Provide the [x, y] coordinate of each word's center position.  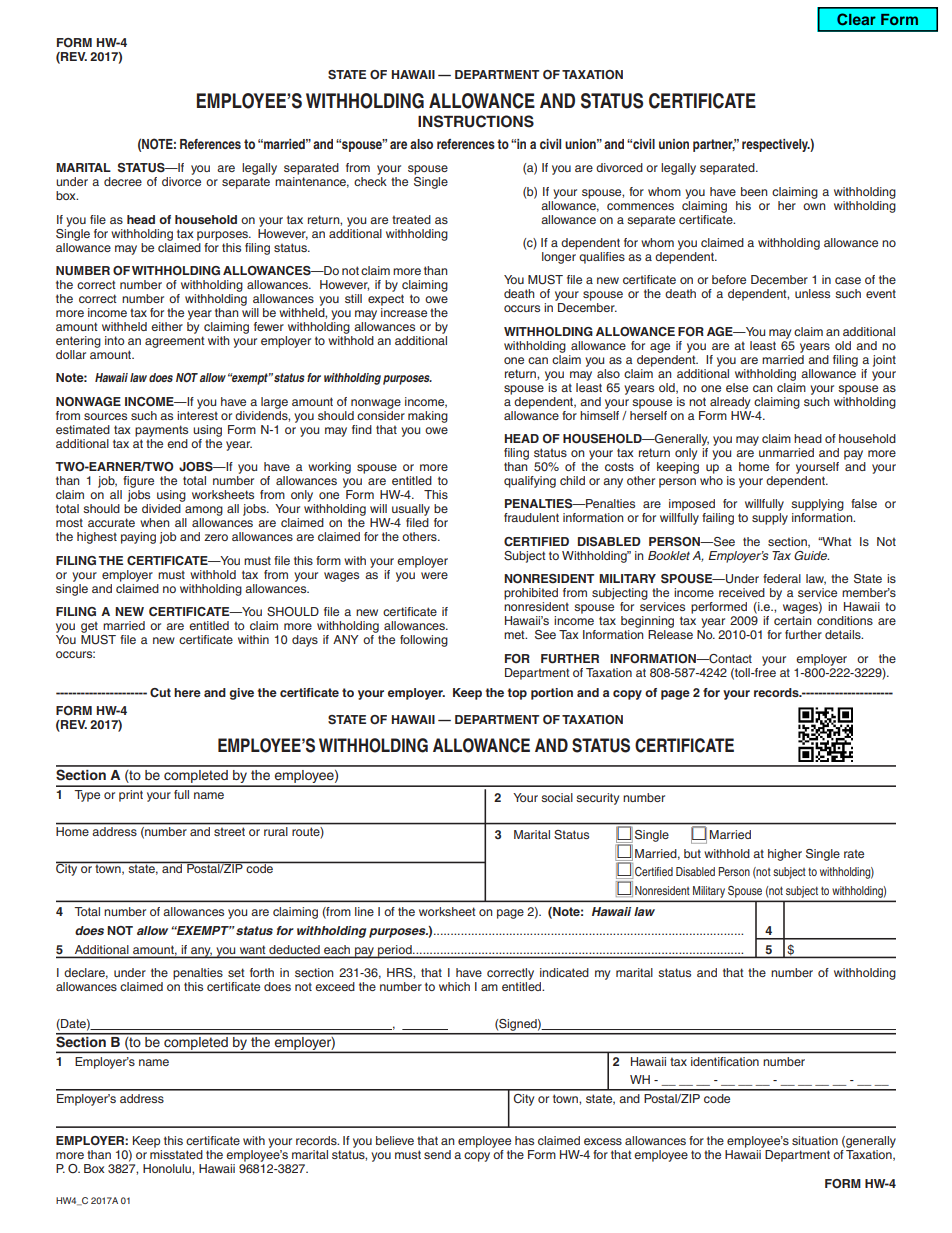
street [229, 832]
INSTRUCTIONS [476, 121]
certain [792, 620]
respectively [776, 145]
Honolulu [168, 1168]
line [364, 911]
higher [785, 855]
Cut [160, 692]
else [737, 387]
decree [123, 181]
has [524, 1140]
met [515, 634]
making [428, 417]
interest [197, 414]
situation [815, 1140]
